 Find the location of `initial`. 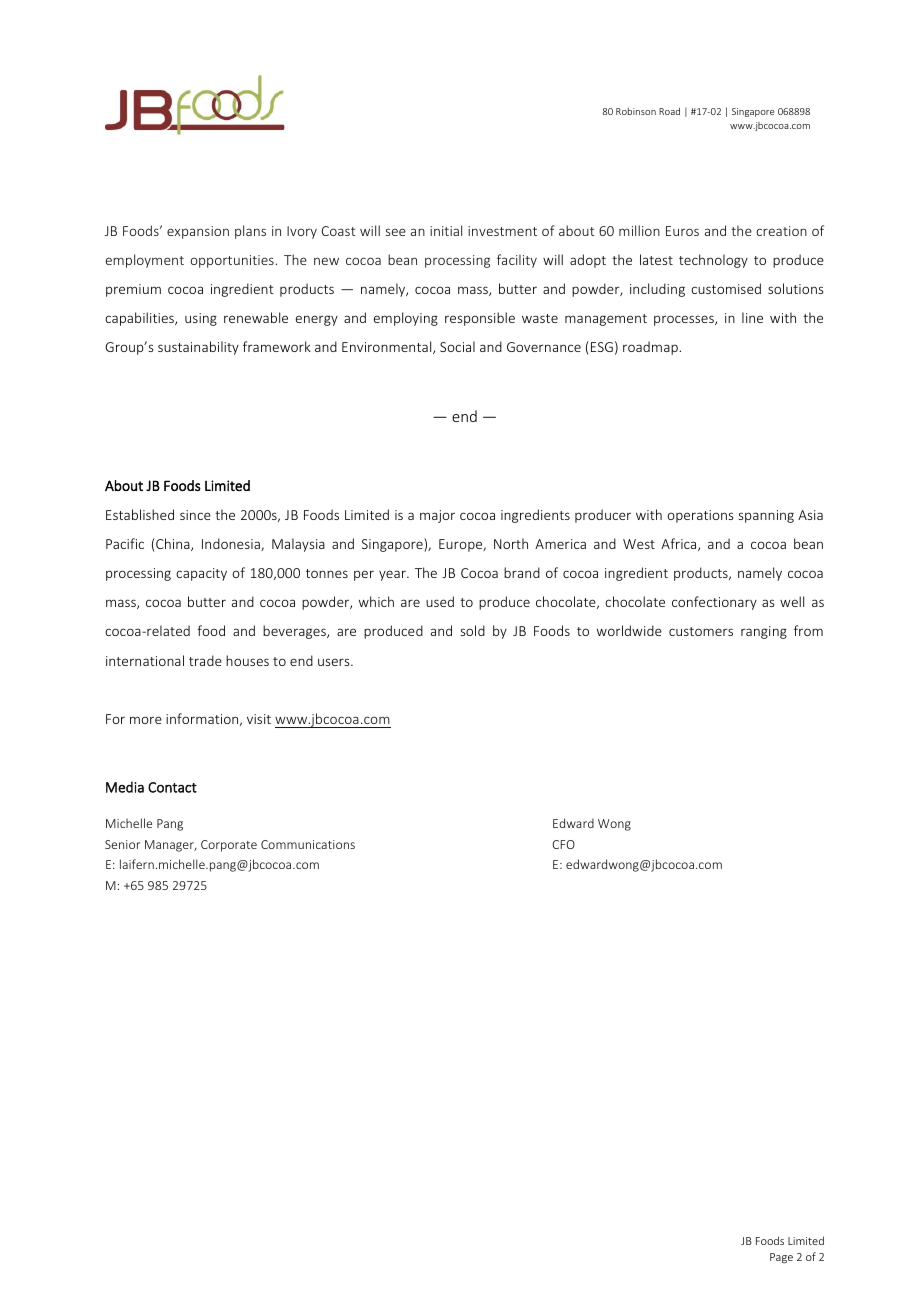

initial is located at coordinates (446, 230).
